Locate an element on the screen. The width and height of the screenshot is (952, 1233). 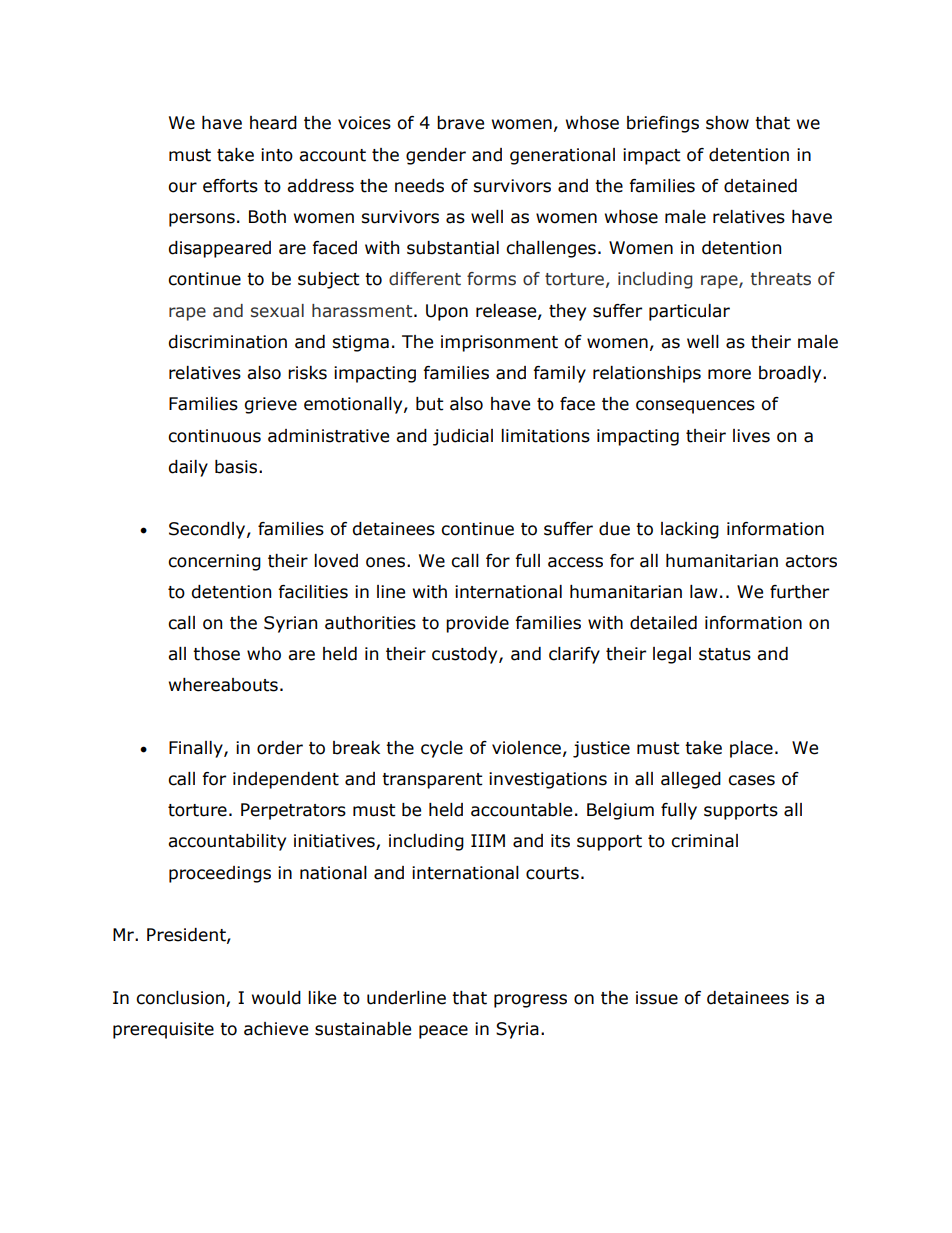
independent is located at coordinates (286, 780).
